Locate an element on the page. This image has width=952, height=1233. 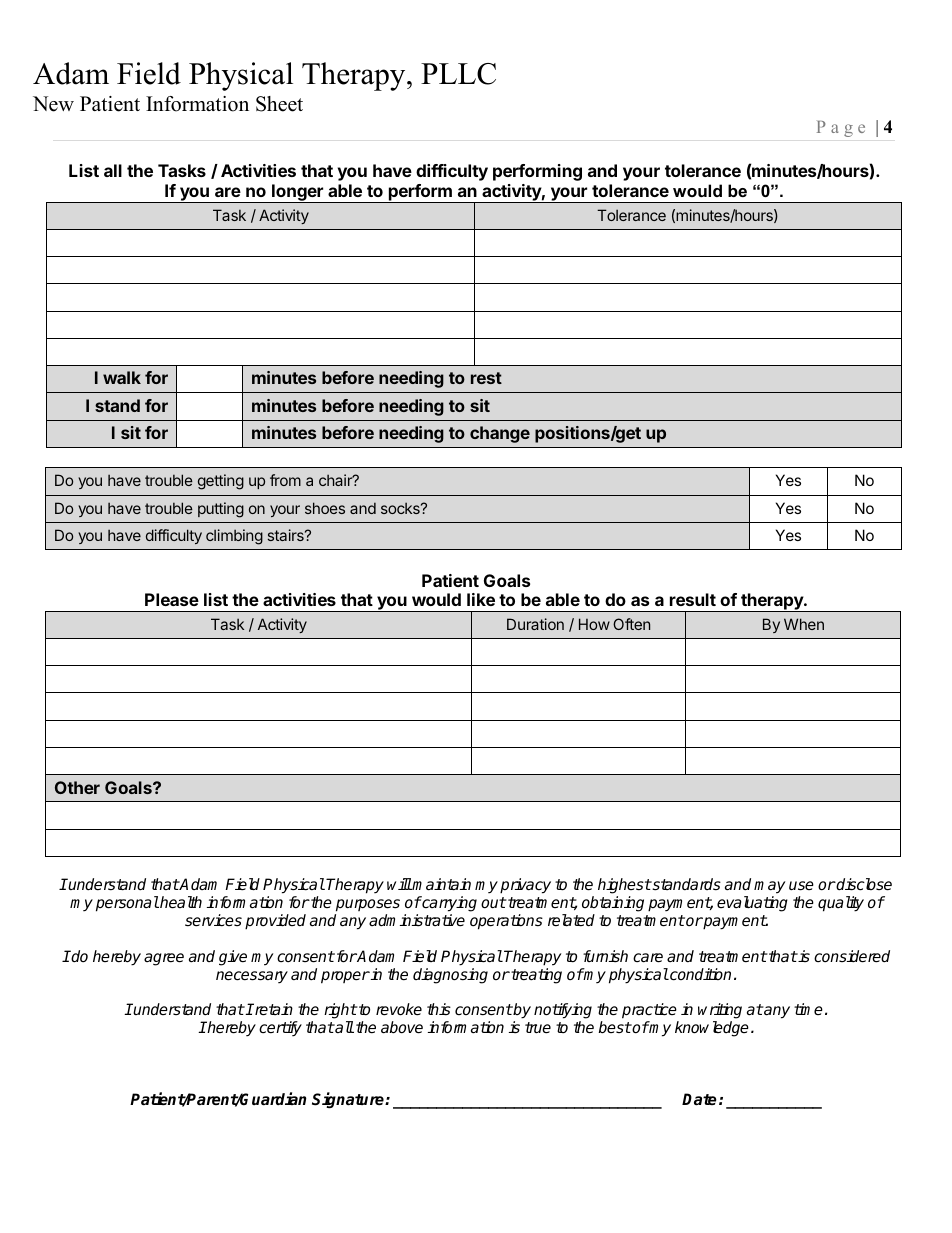
New is located at coordinates (53, 104).
